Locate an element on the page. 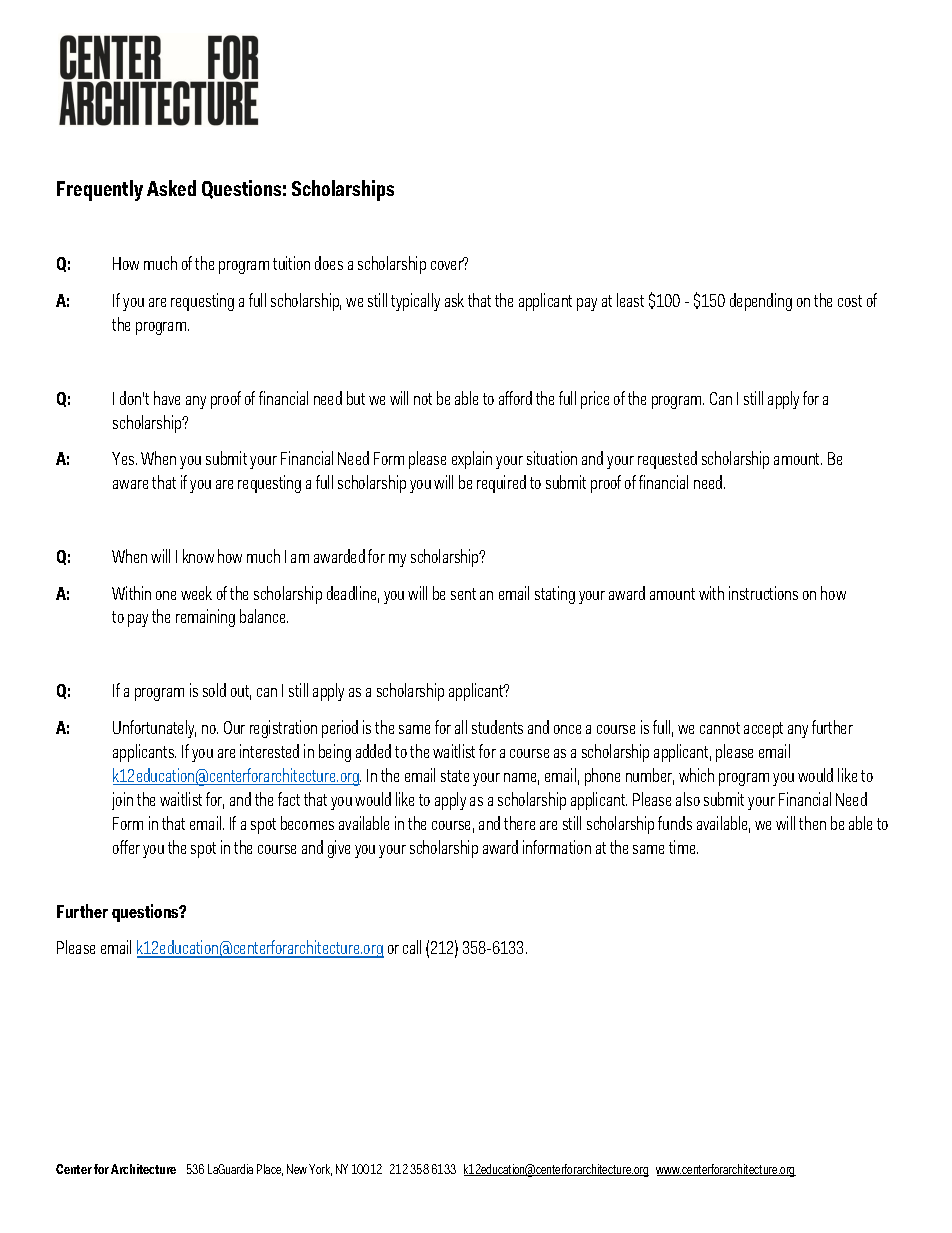  time is located at coordinates (683, 847).
